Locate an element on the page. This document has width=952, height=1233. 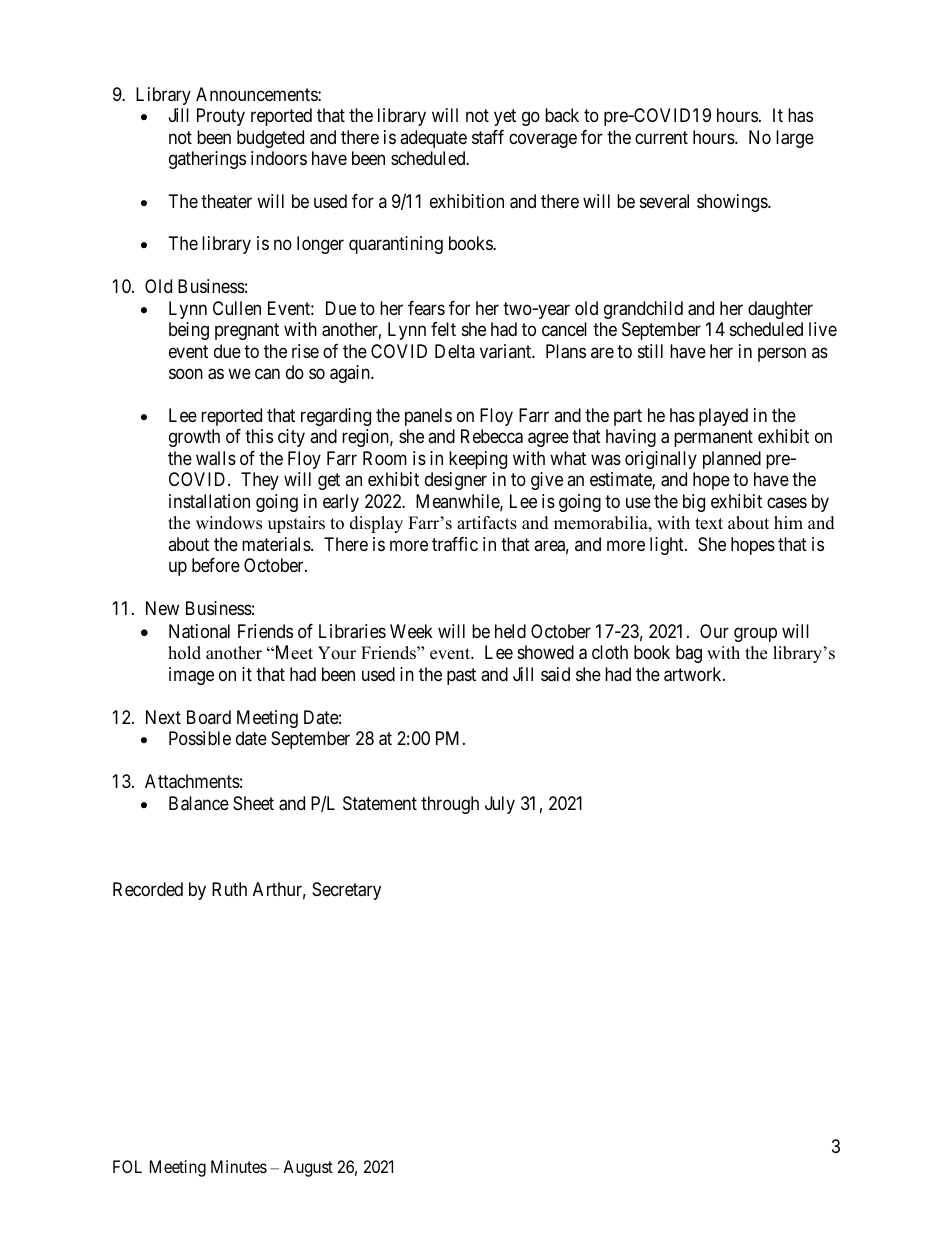
July is located at coordinates (500, 805).
